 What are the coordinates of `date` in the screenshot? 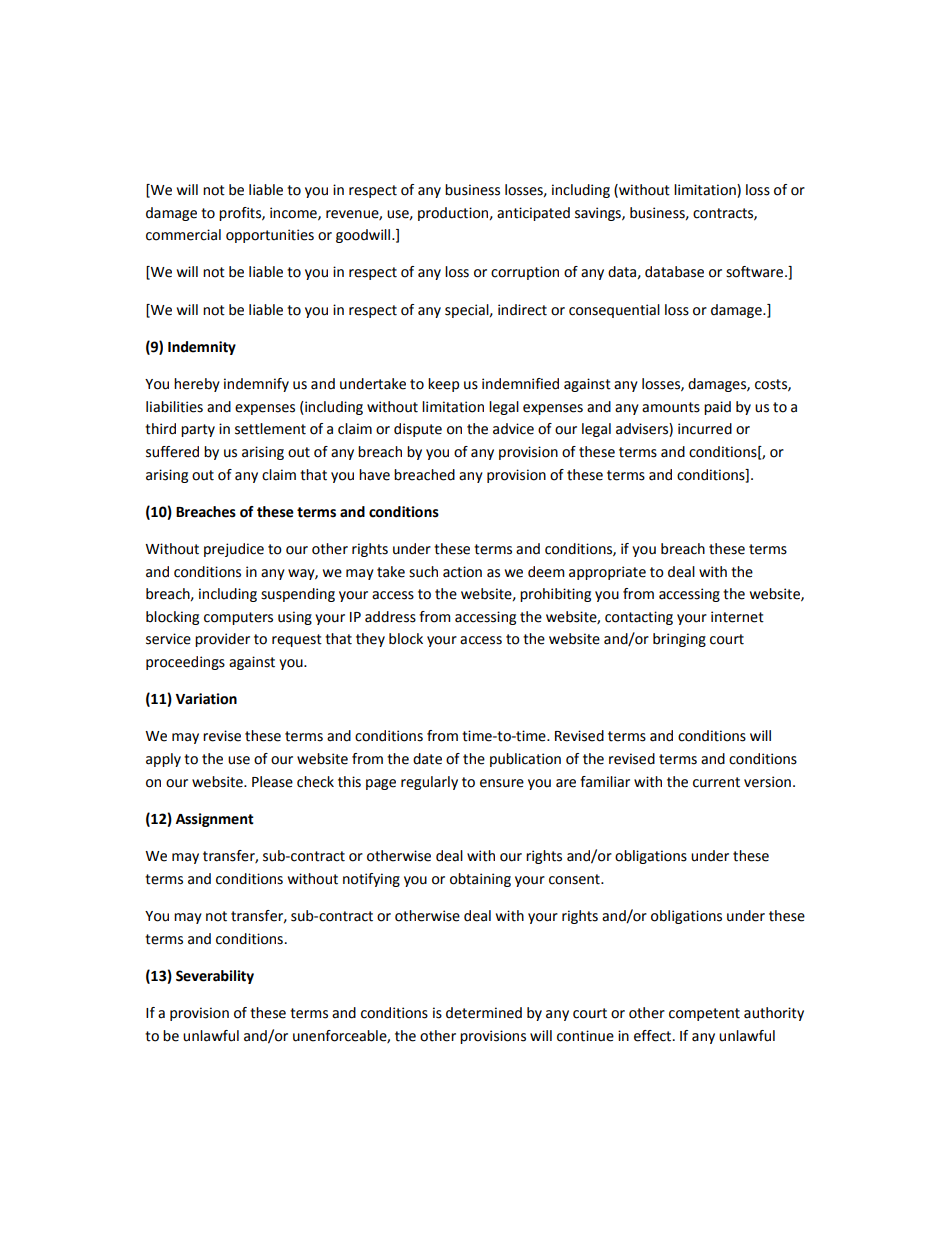 It's located at (427, 759).
